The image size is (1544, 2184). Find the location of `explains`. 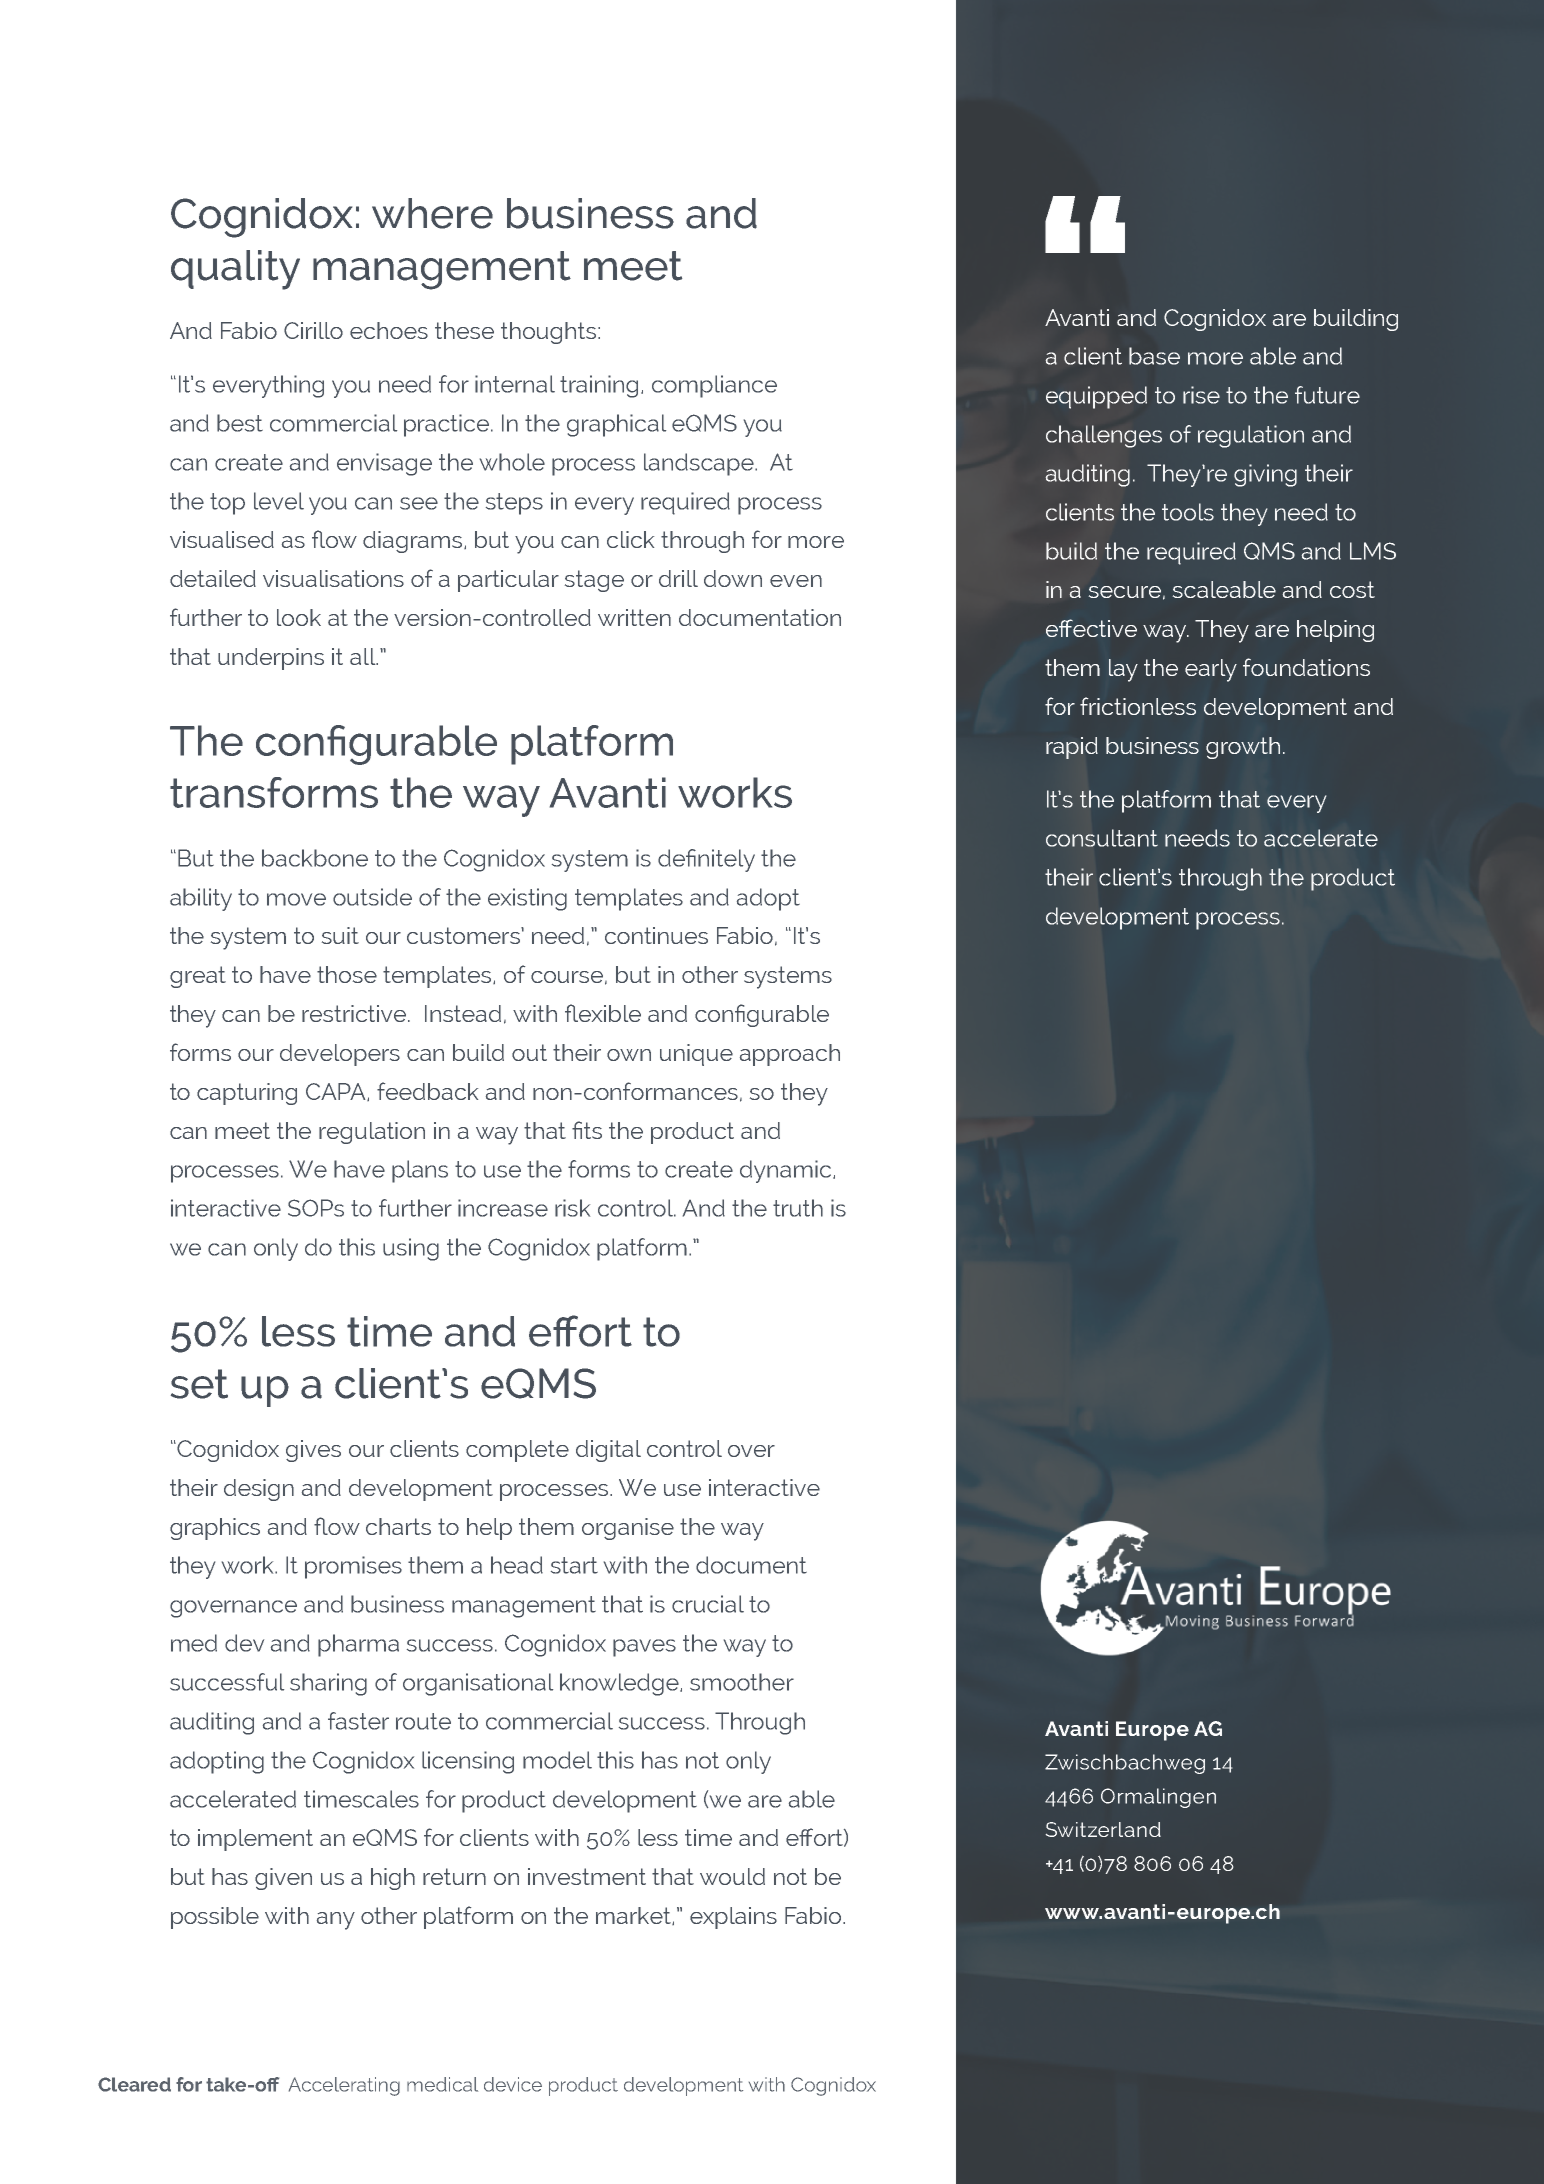

explains is located at coordinates (733, 1918).
